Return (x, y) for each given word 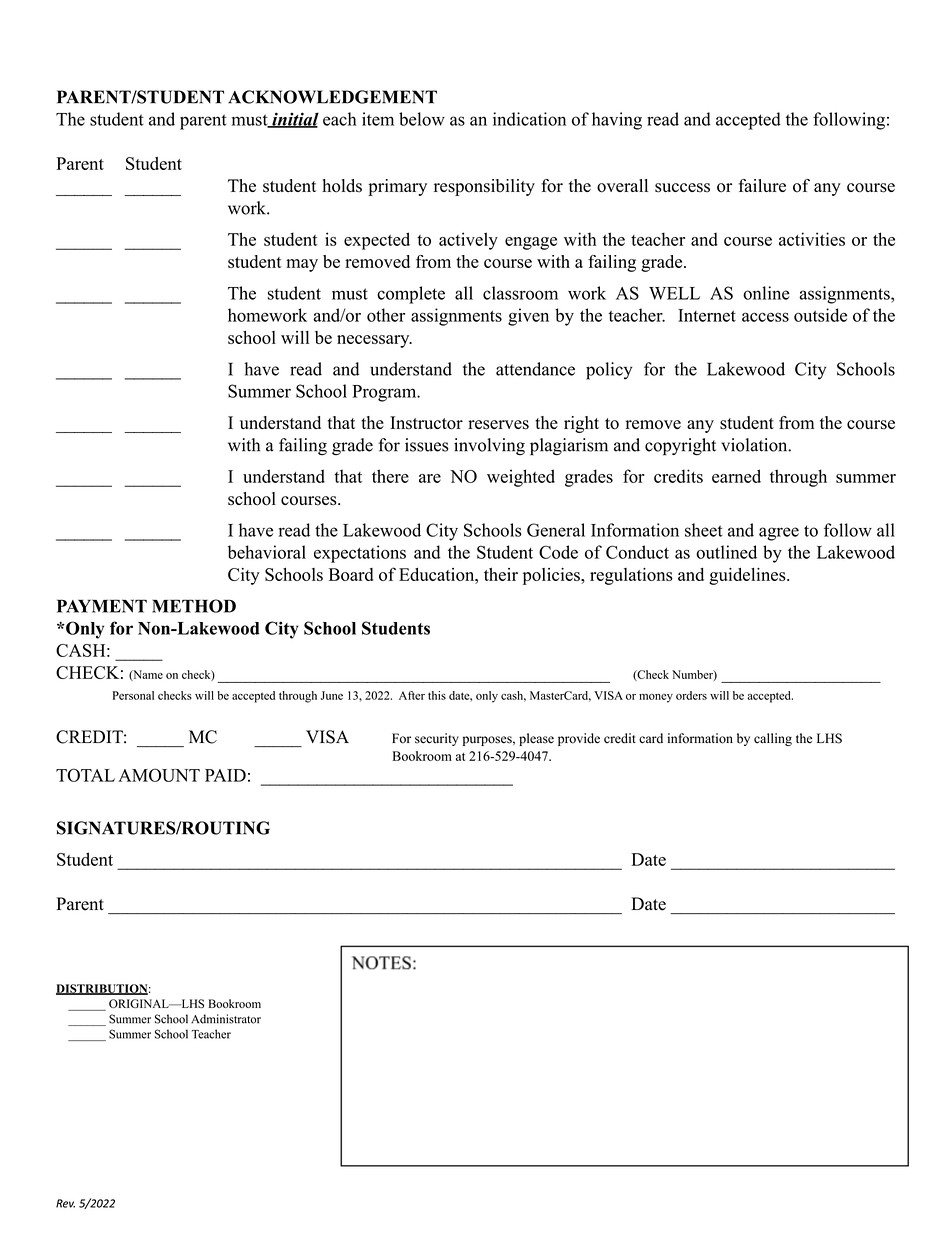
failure (762, 185)
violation (755, 445)
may (302, 265)
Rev (65, 1203)
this (437, 695)
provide (579, 739)
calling (773, 739)
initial (294, 120)
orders (691, 695)
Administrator (226, 1019)
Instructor (426, 423)
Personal (133, 695)
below (422, 119)
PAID (225, 775)
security (437, 739)
